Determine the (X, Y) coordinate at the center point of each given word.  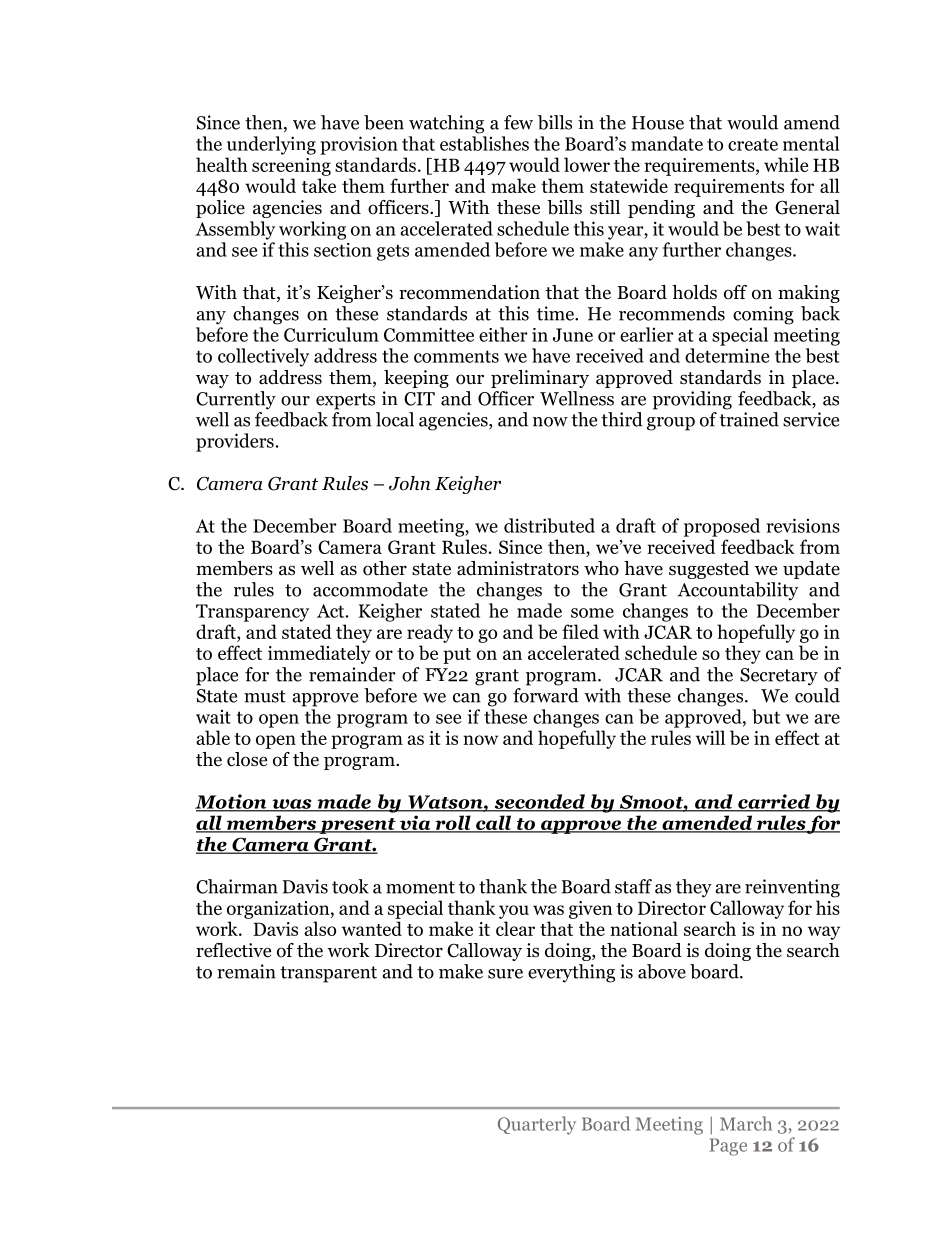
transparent (328, 974)
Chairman (237, 886)
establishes (484, 143)
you (514, 912)
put (457, 656)
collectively (263, 357)
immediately (319, 654)
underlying (271, 145)
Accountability (738, 591)
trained (749, 419)
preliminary (540, 379)
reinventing (792, 888)
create (753, 144)
